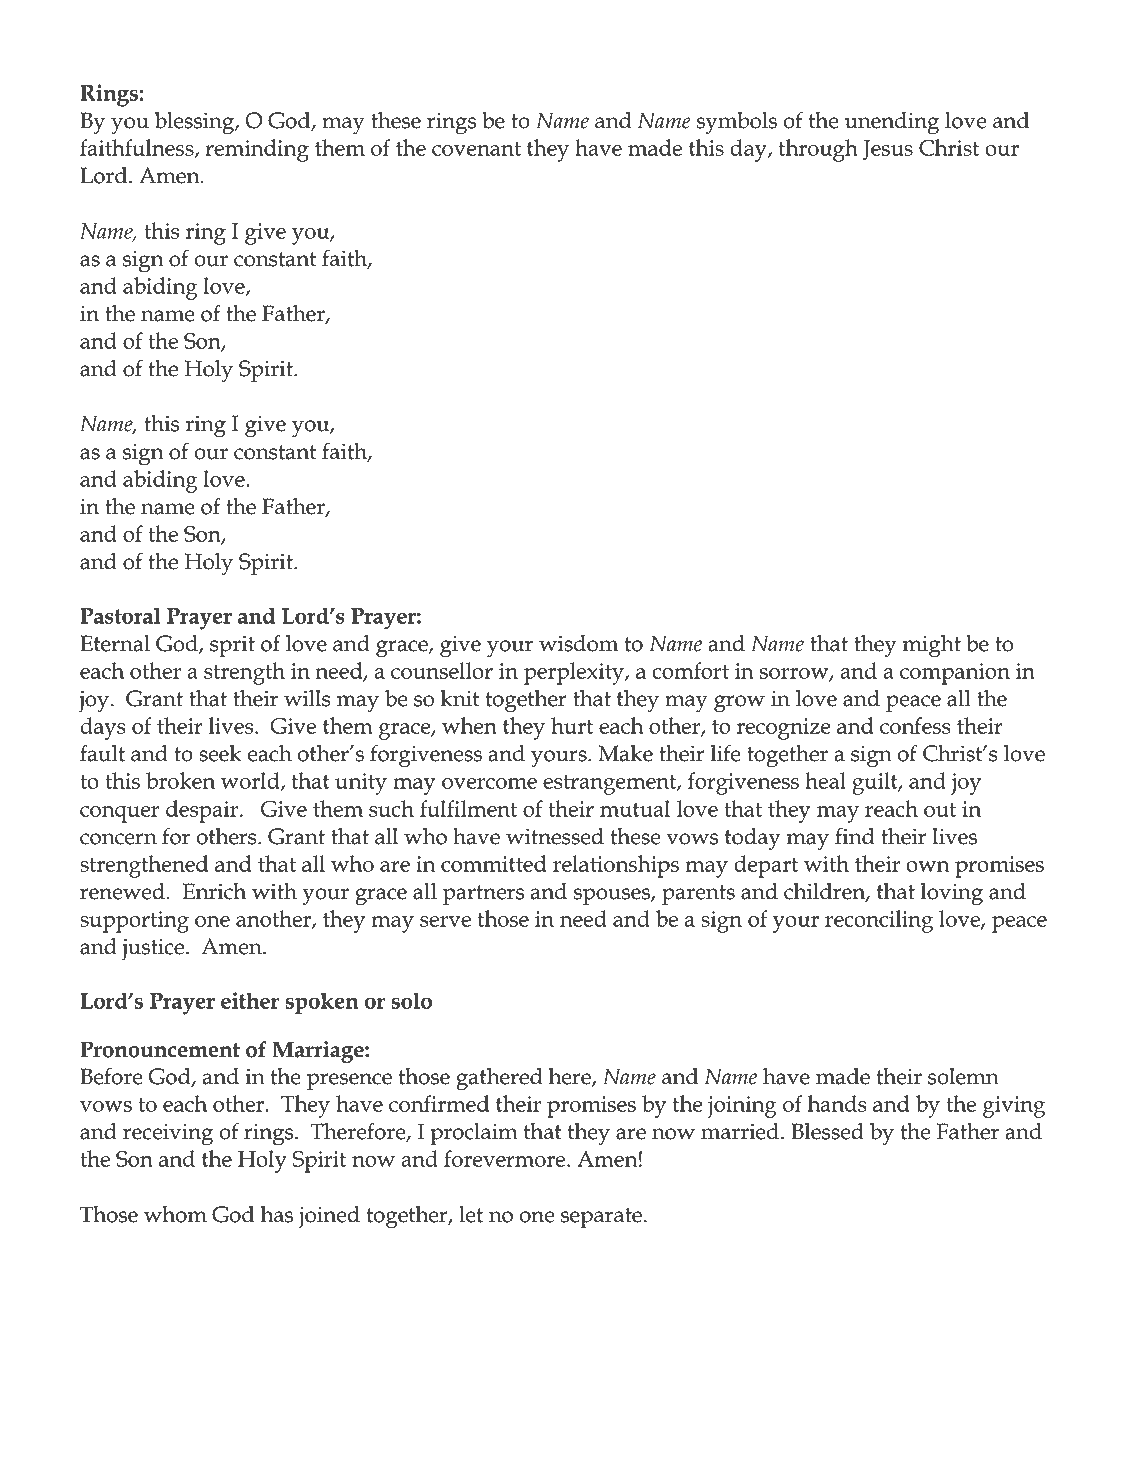 Image resolution: width=1131 pixels, height=1464 pixels. I want to click on own, so click(928, 866).
